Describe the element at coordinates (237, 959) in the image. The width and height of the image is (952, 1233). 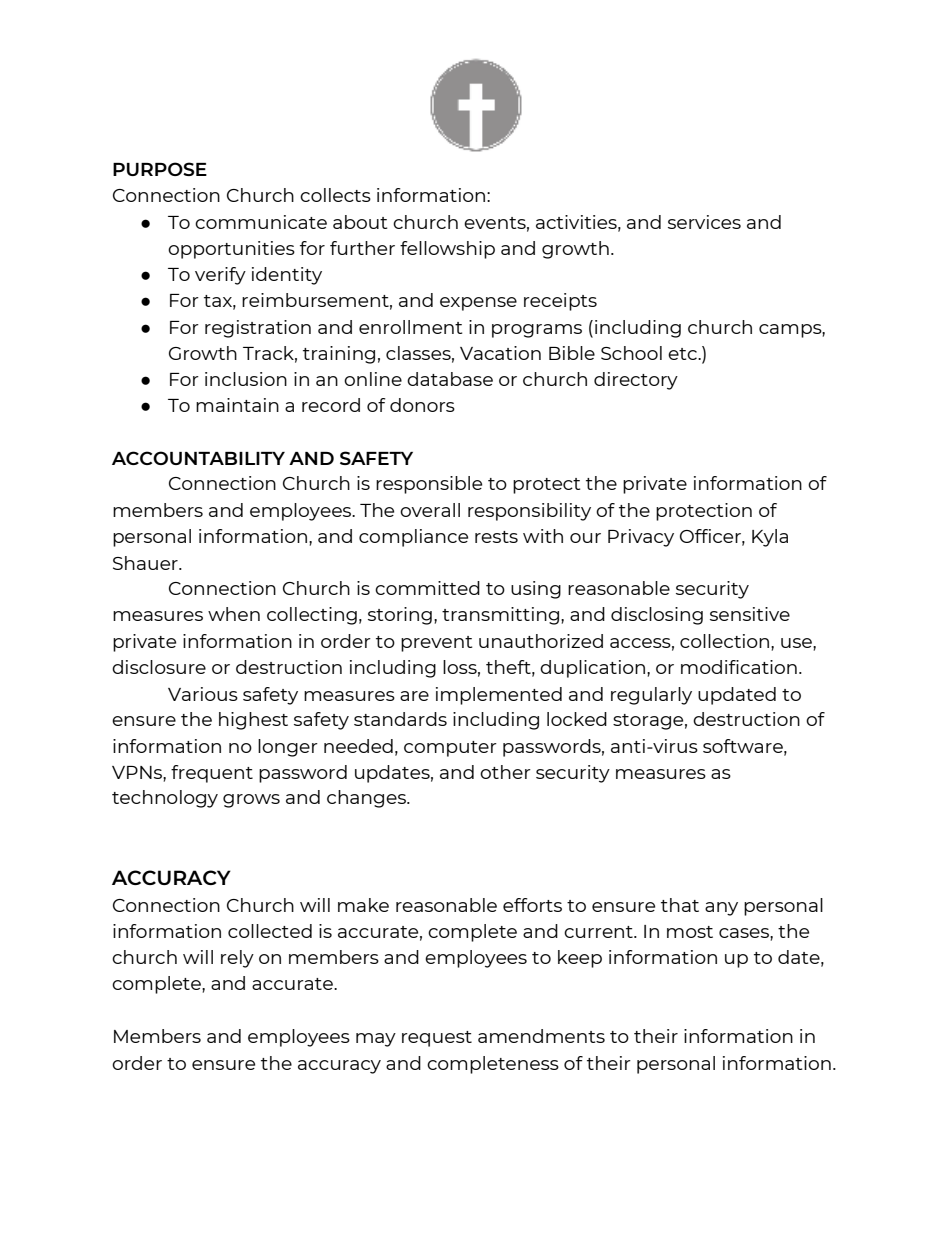
I see `rely` at that location.
